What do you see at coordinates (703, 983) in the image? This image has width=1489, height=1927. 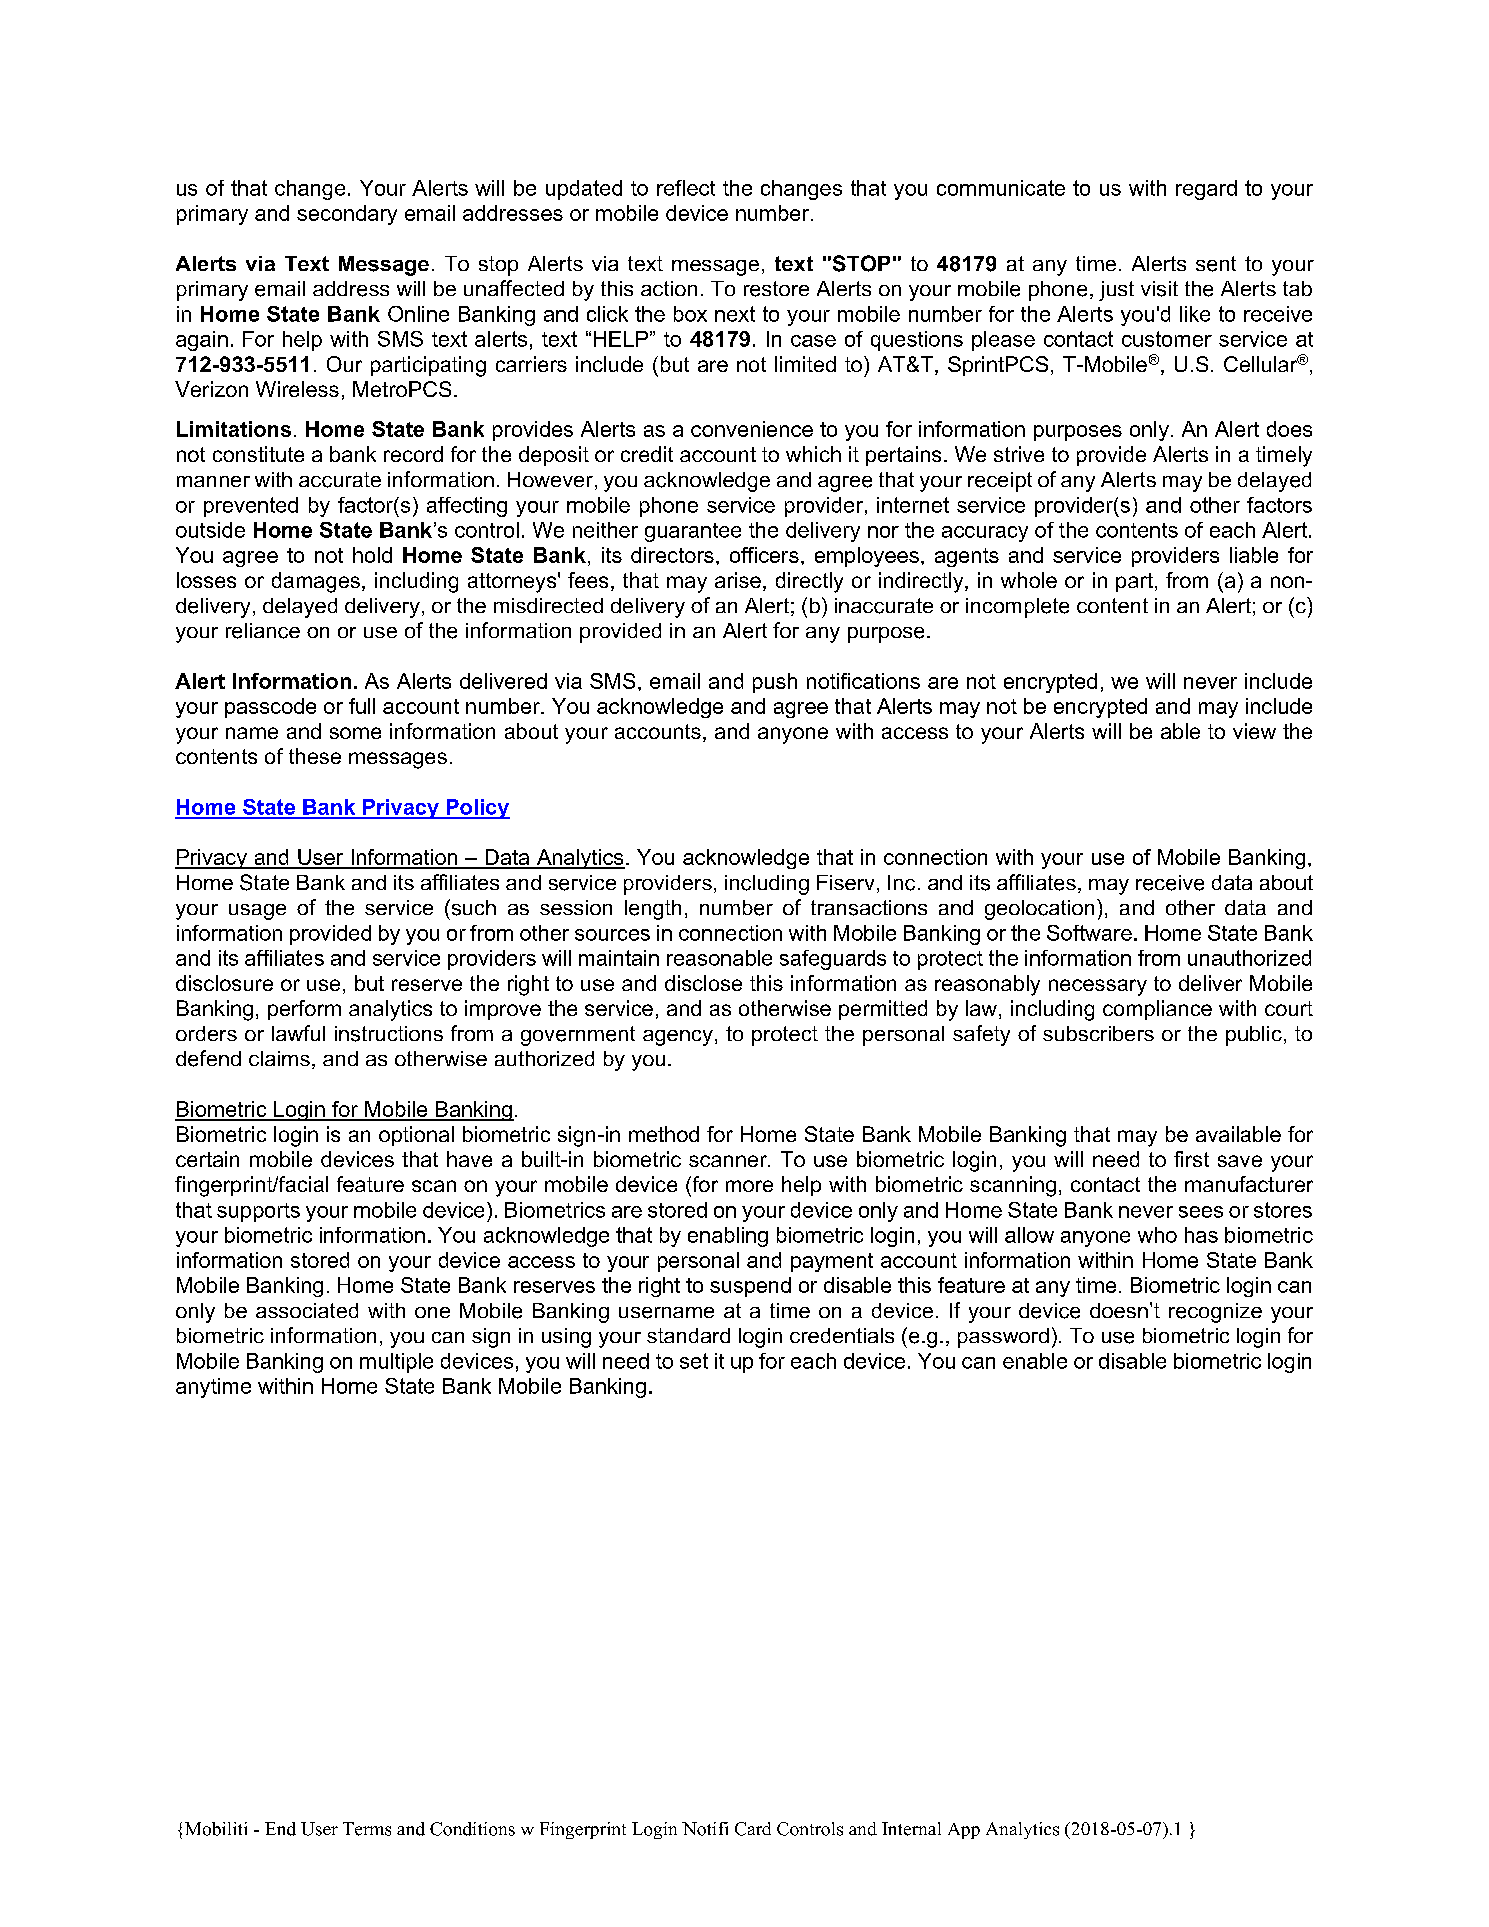 I see `disclose` at bounding box center [703, 983].
